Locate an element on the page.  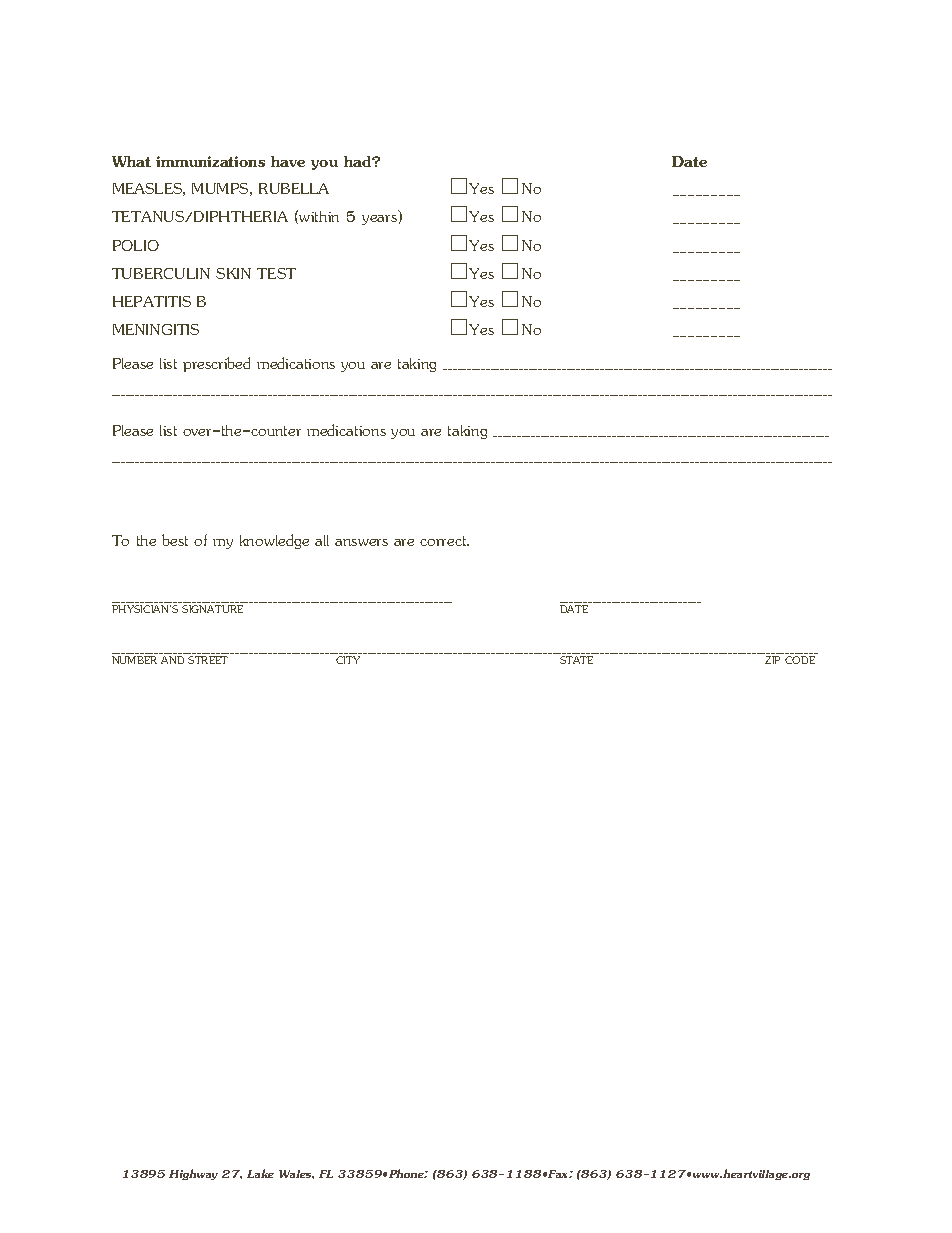
immunizations is located at coordinates (210, 161).
